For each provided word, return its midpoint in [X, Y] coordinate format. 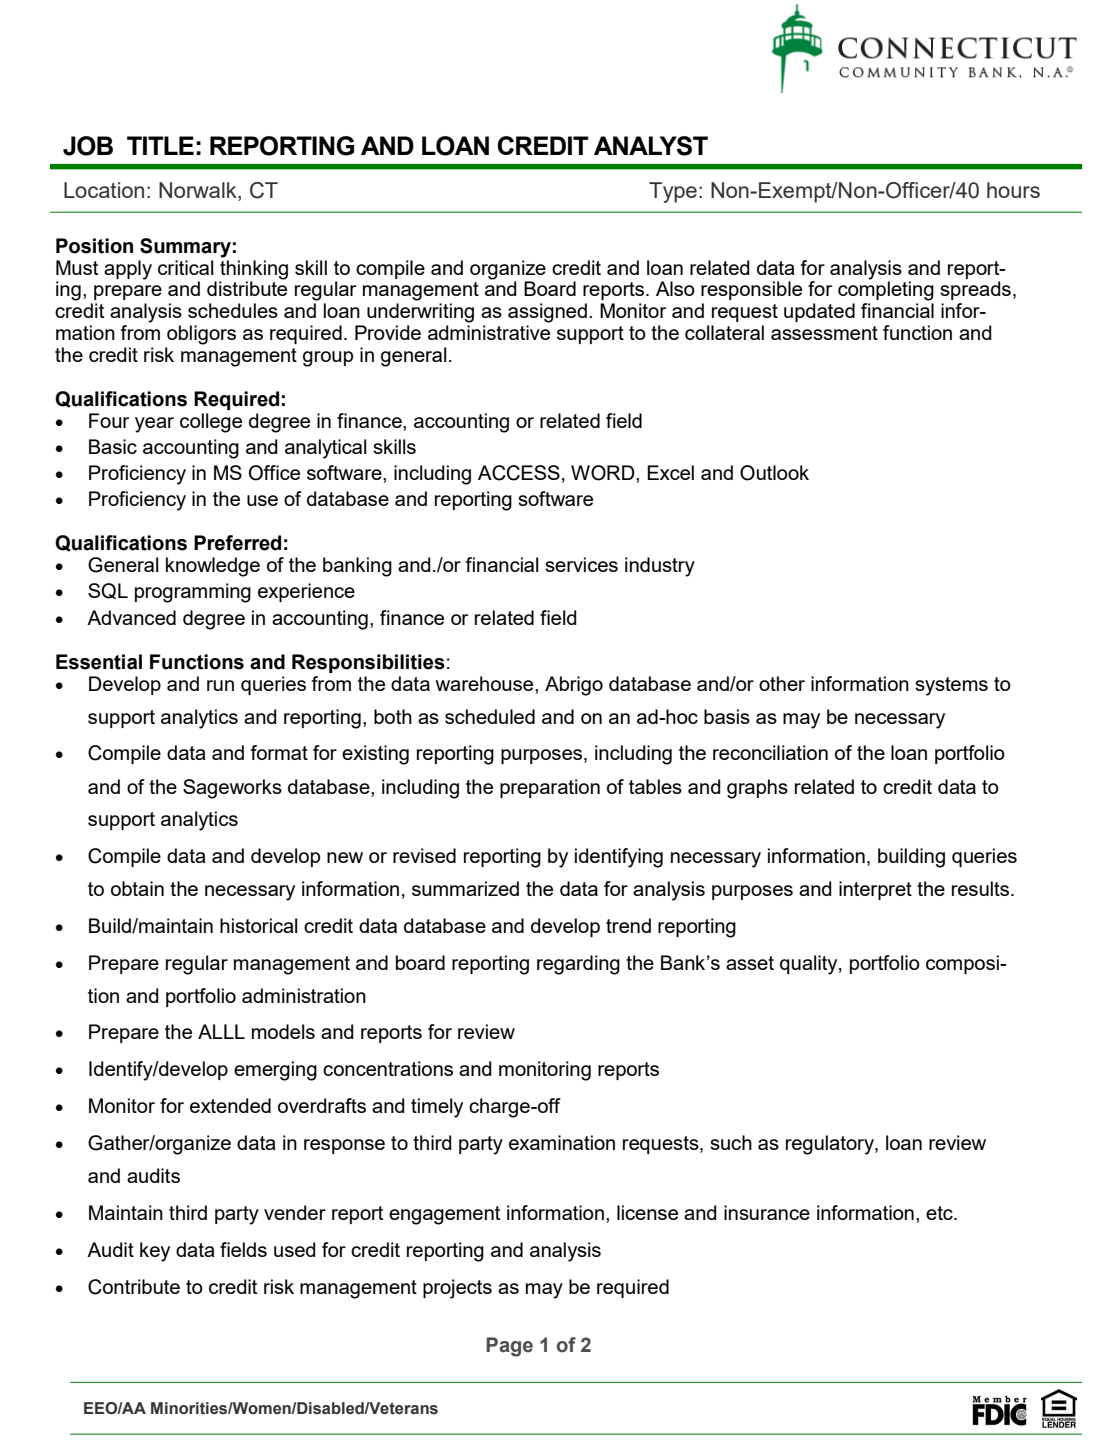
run [220, 685]
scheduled [490, 716]
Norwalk [199, 190]
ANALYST [651, 146]
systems [951, 686]
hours [1013, 190]
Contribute [134, 1287]
